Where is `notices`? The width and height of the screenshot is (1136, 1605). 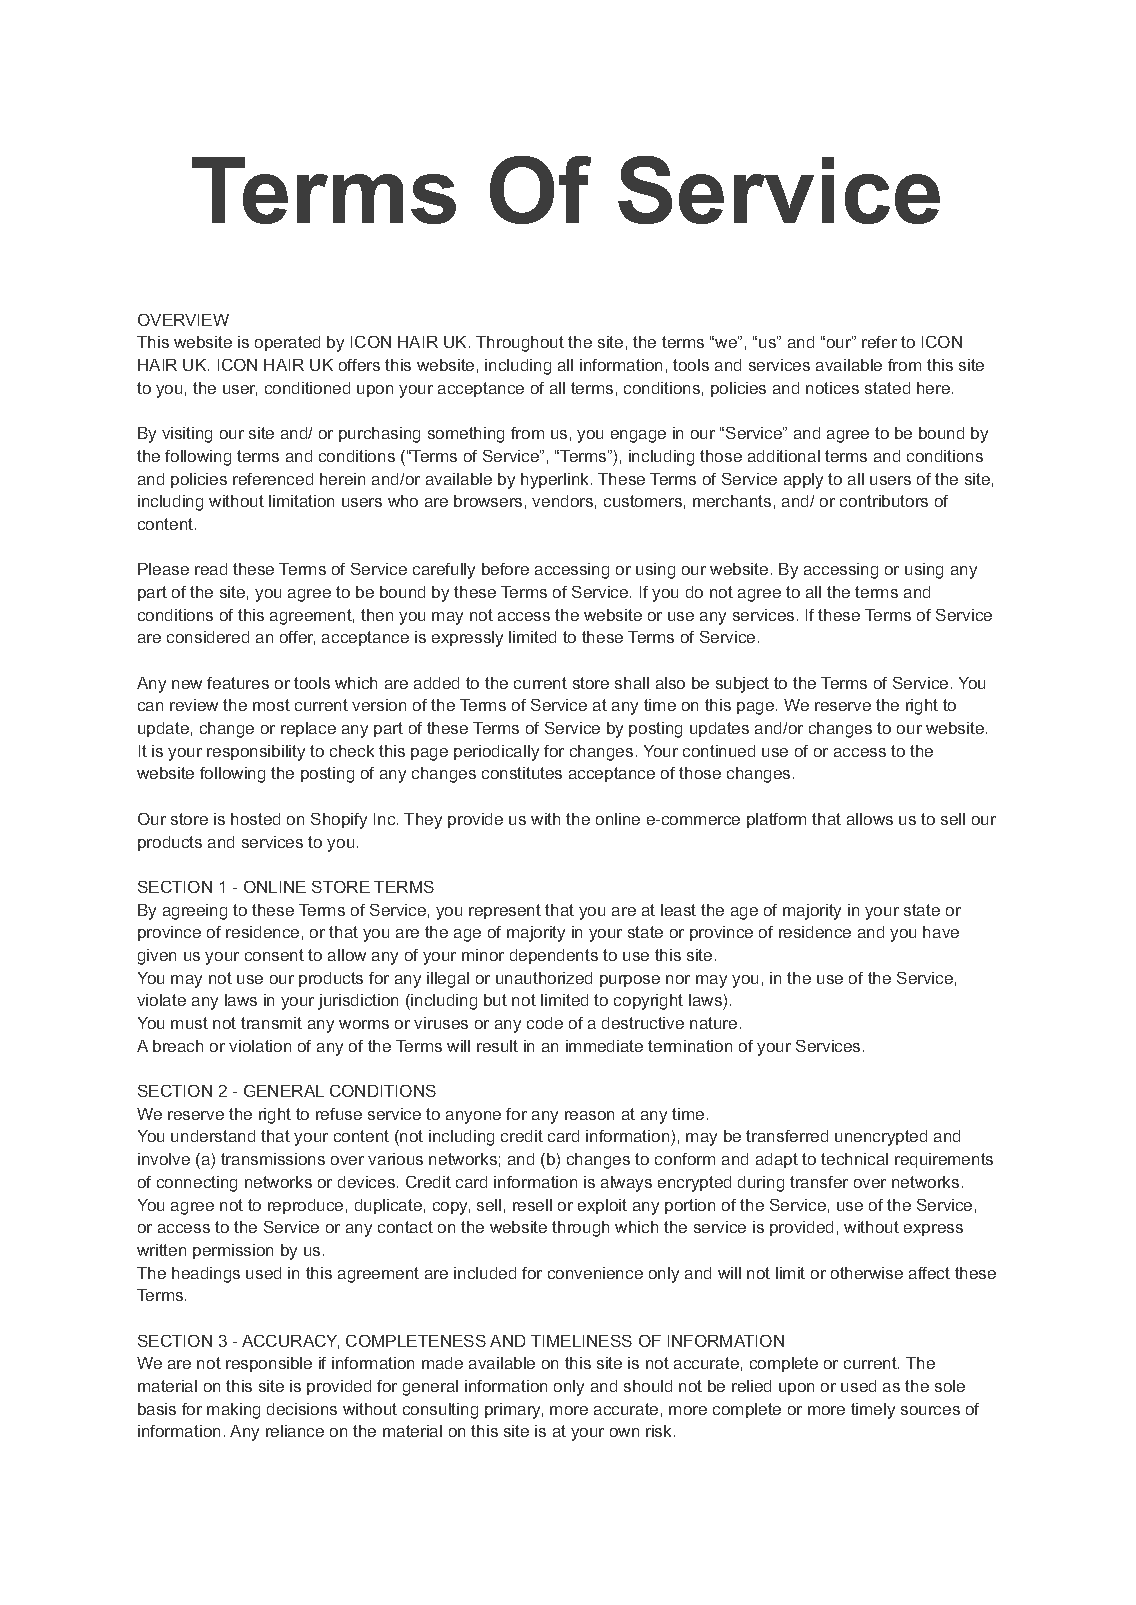 notices is located at coordinates (832, 388).
